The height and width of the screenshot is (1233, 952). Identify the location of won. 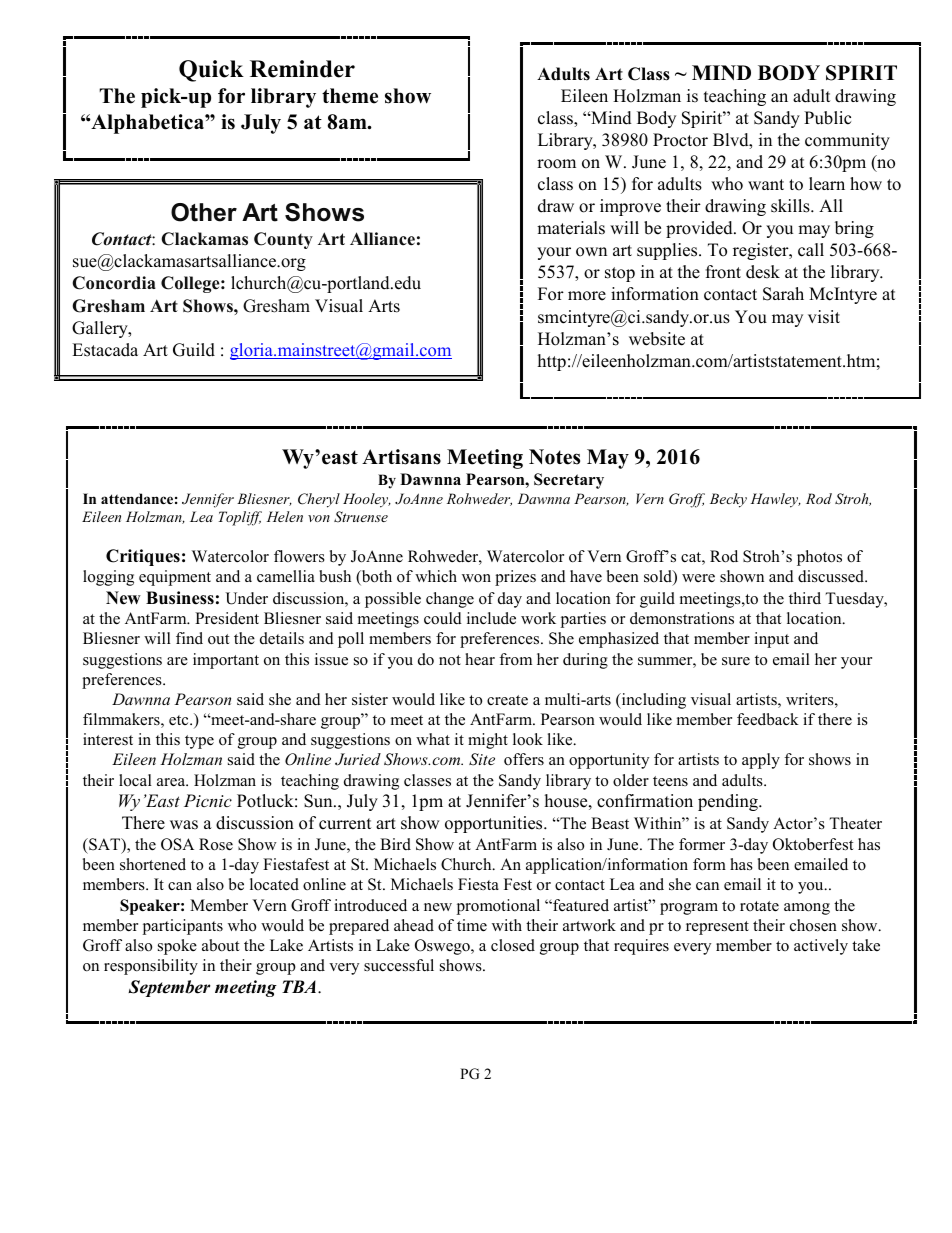
(476, 578).
